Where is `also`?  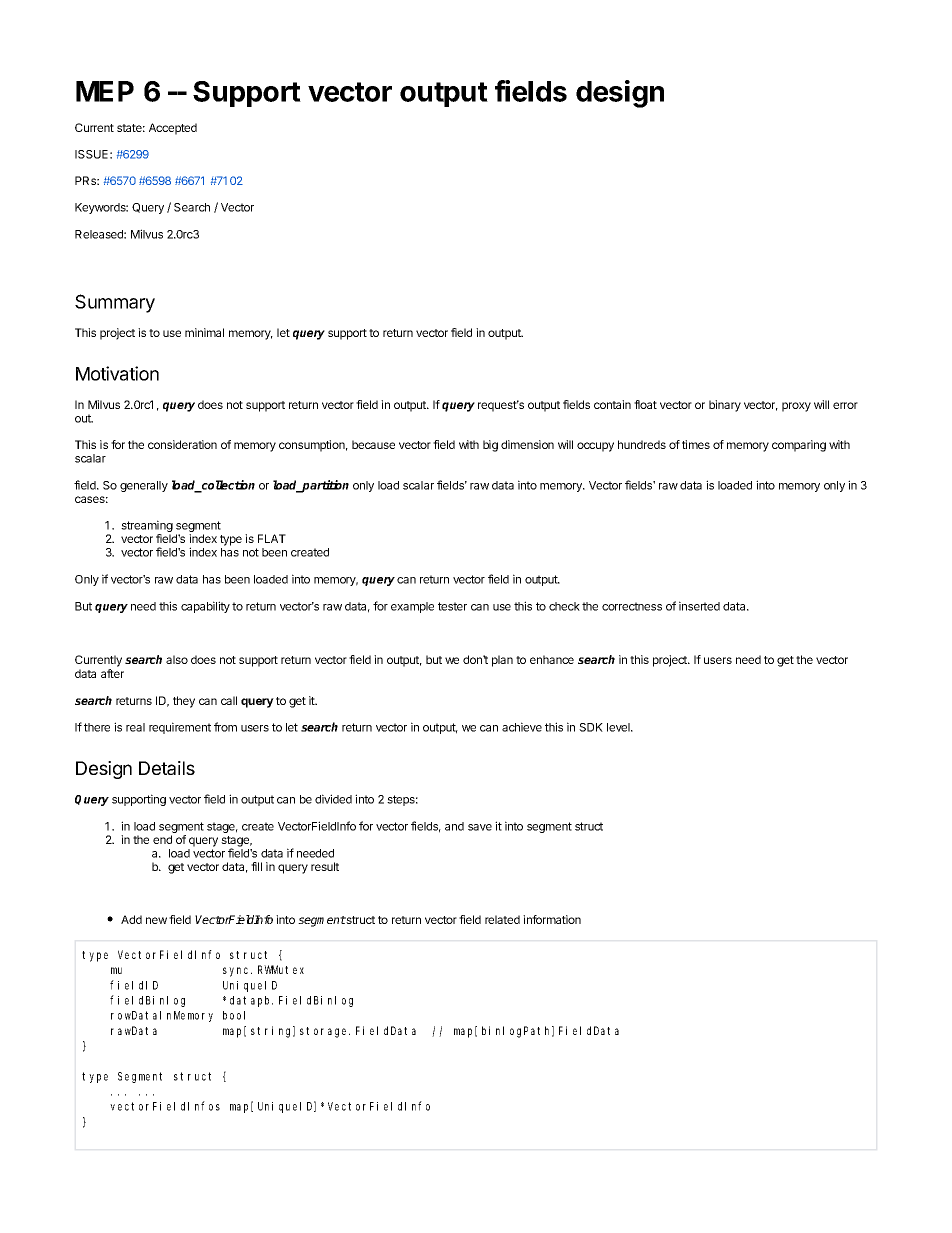
also is located at coordinates (177, 659).
